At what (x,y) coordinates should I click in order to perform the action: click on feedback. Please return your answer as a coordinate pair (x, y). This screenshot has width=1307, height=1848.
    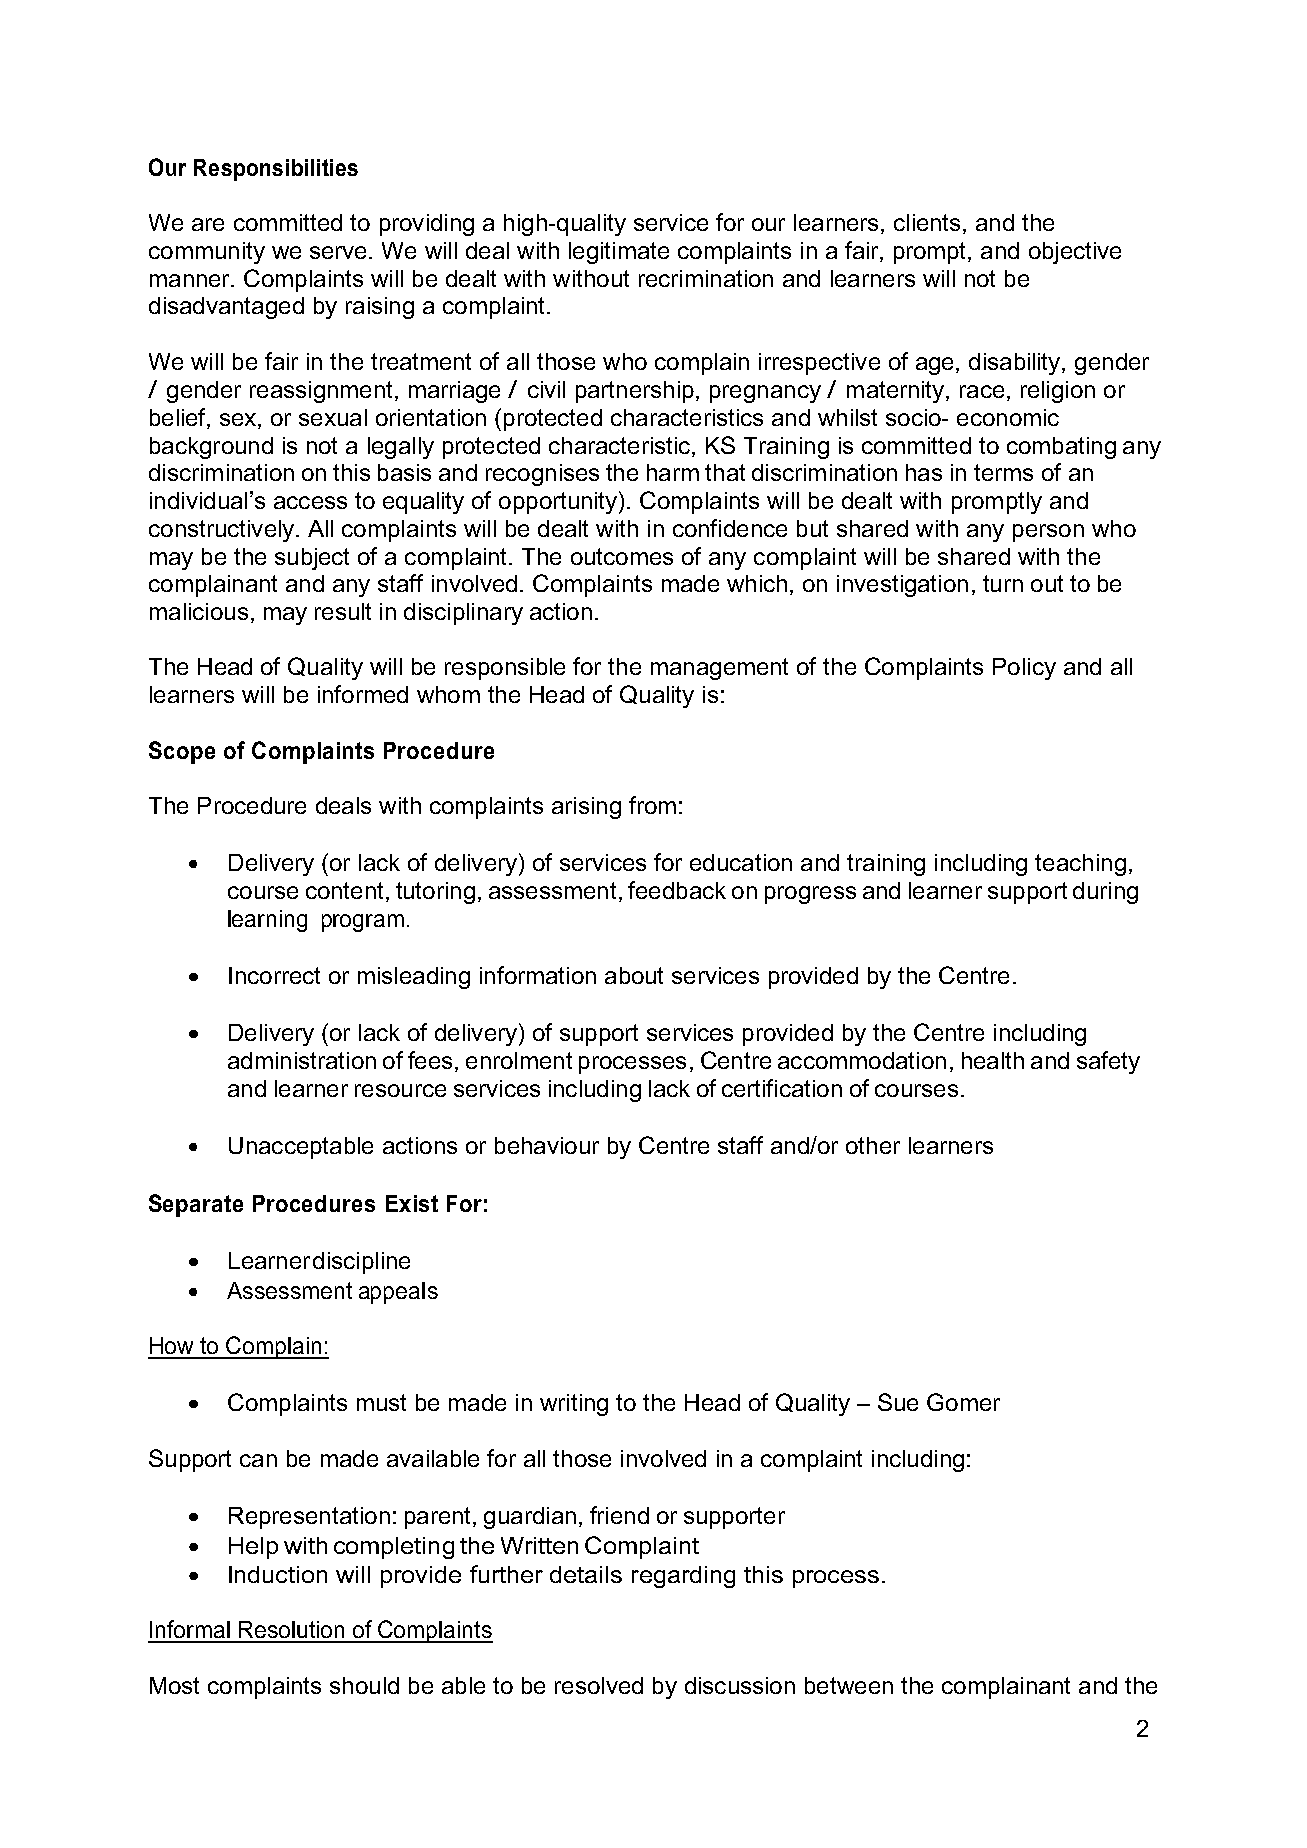
    Looking at the image, I should click on (677, 890).
